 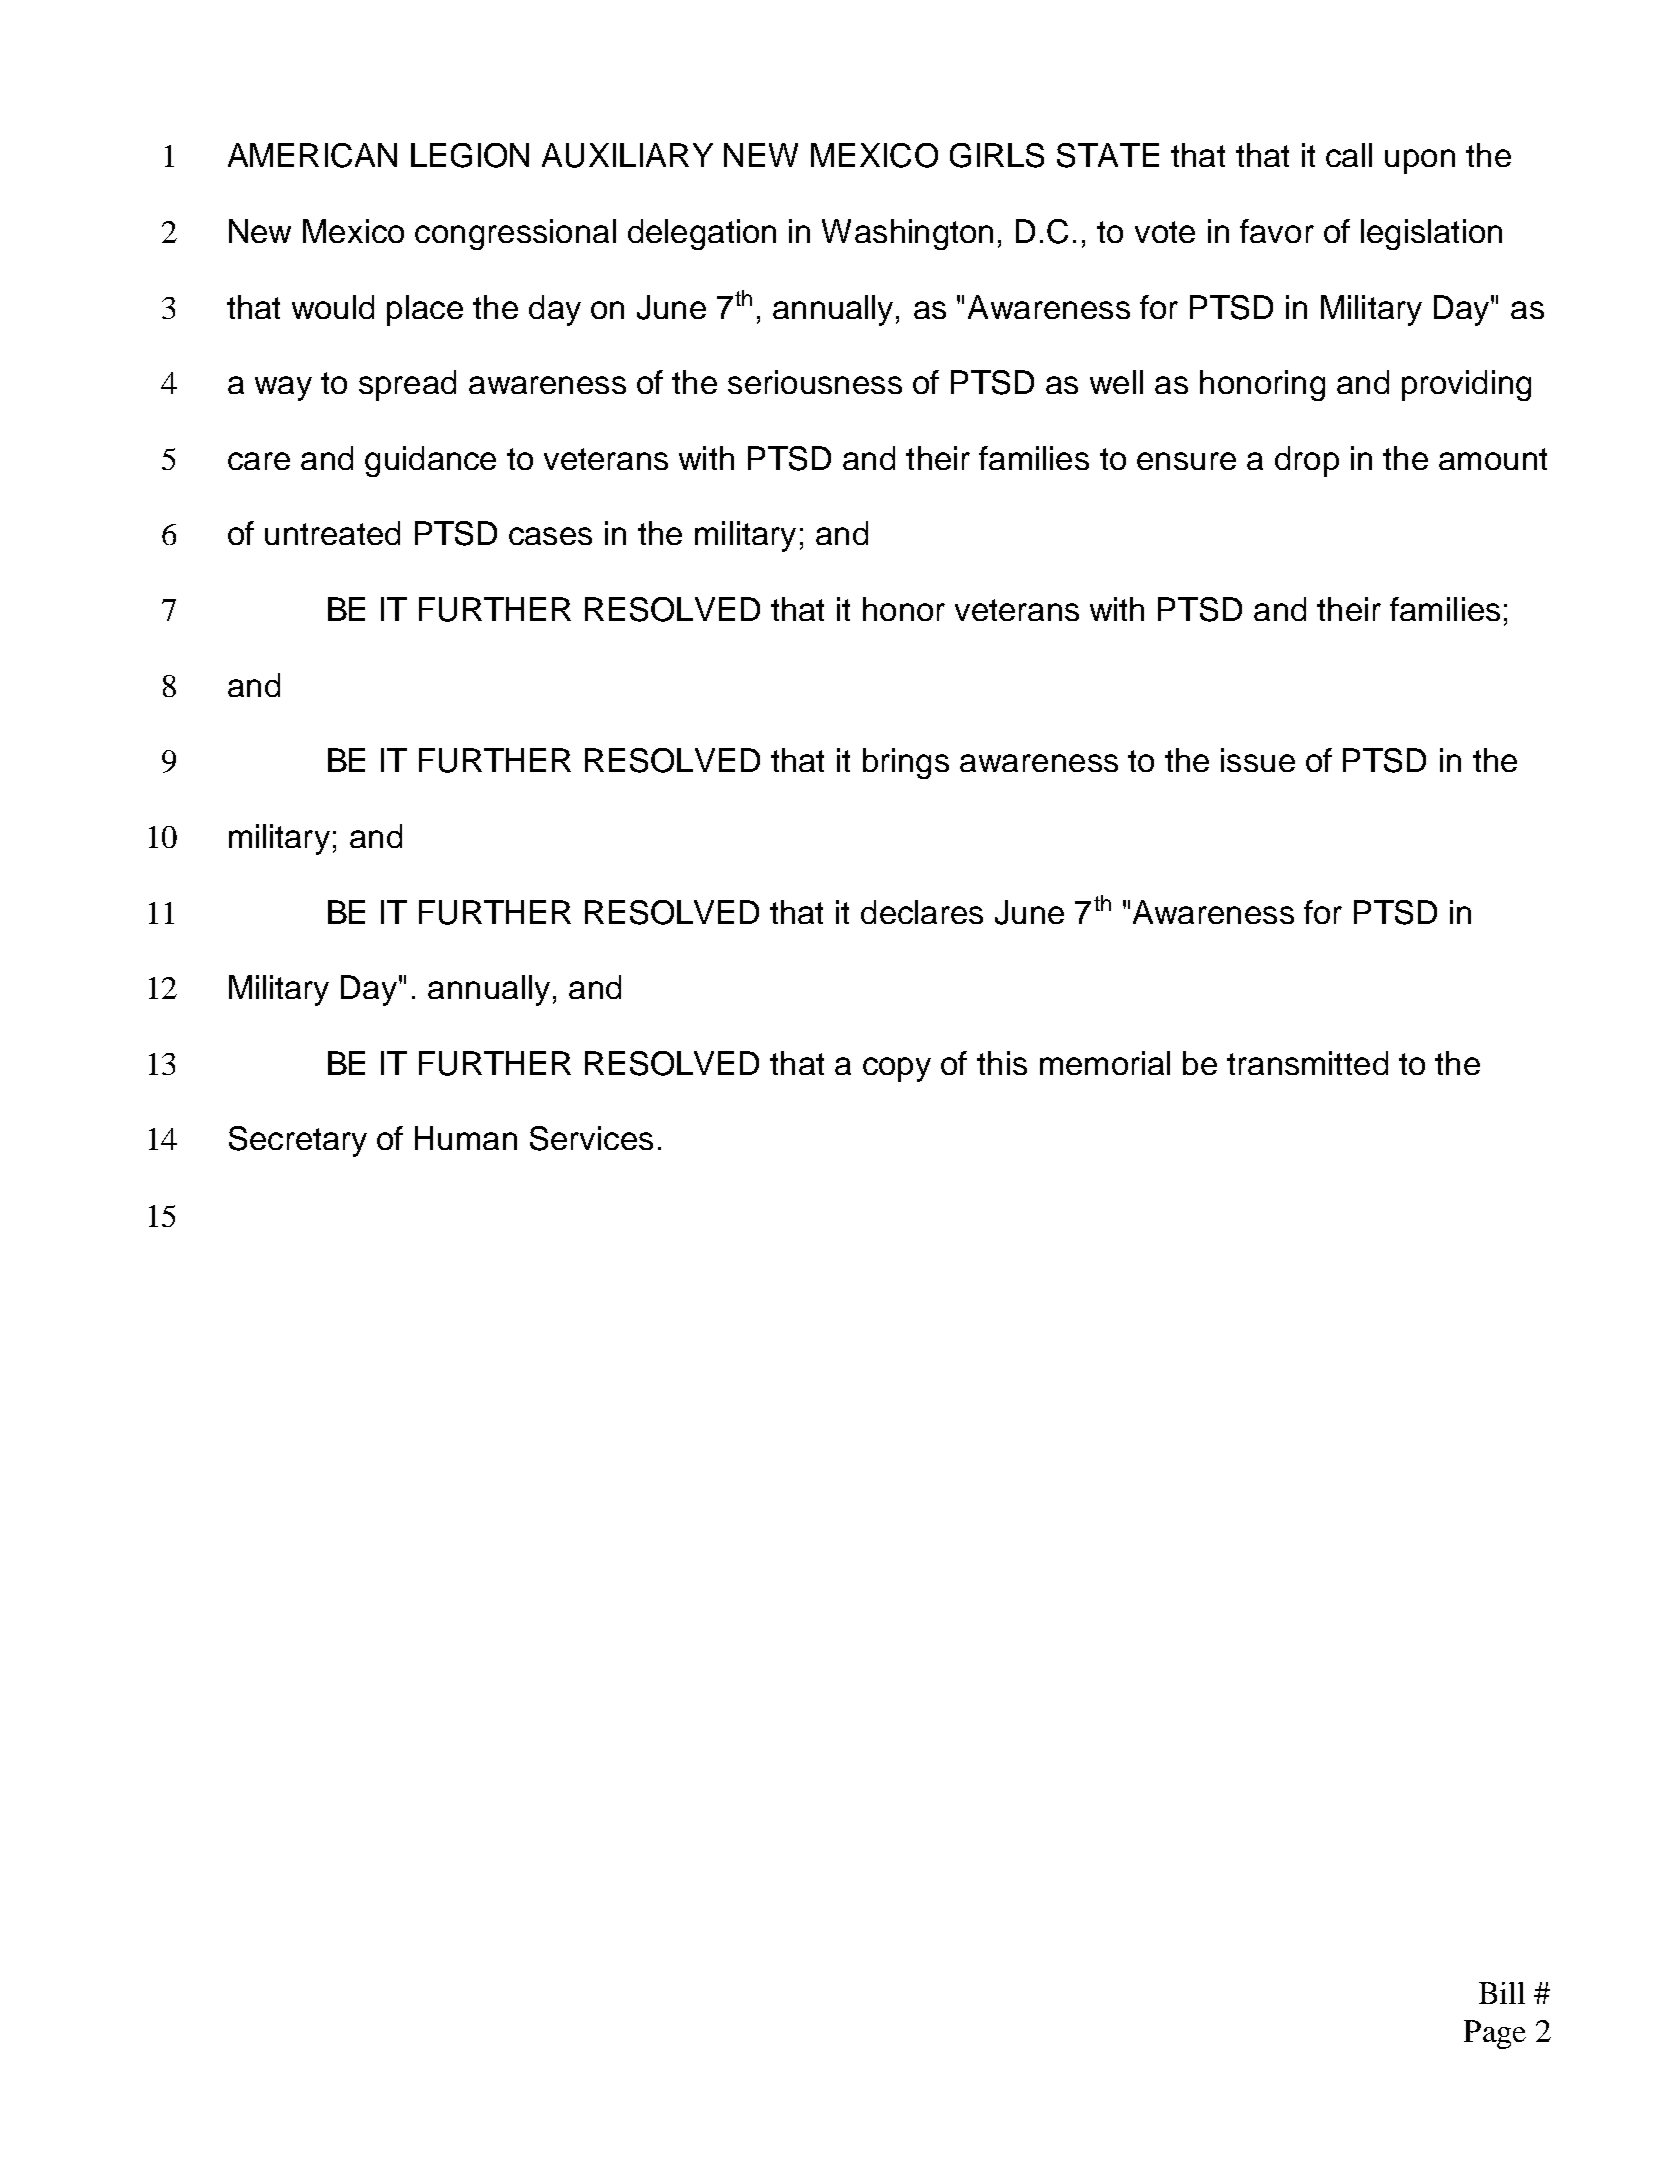 What do you see at coordinates (470, 155) in the image?
I see `LEGION` at bounding box center [470, 155].
